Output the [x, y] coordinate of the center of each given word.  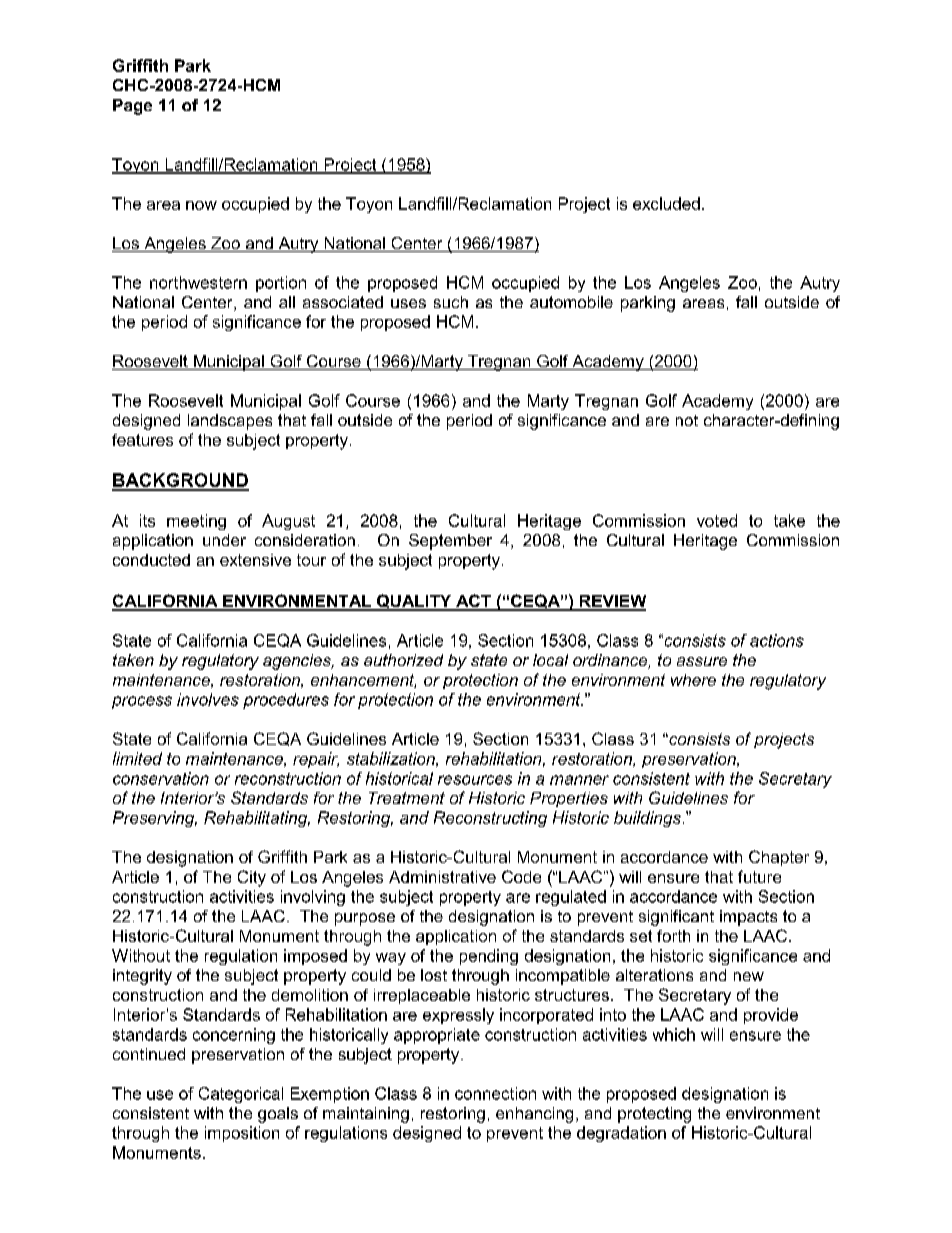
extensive [255, 560]
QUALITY [414, 602]
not [687, 420]
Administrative [442, 877]
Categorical [241, 1095]
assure [702, 661]
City [252, 878]
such [451, 302]
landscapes [230, 422]
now [201, 205]
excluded [666, 203]
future [759, 876]
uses [408, 303]
